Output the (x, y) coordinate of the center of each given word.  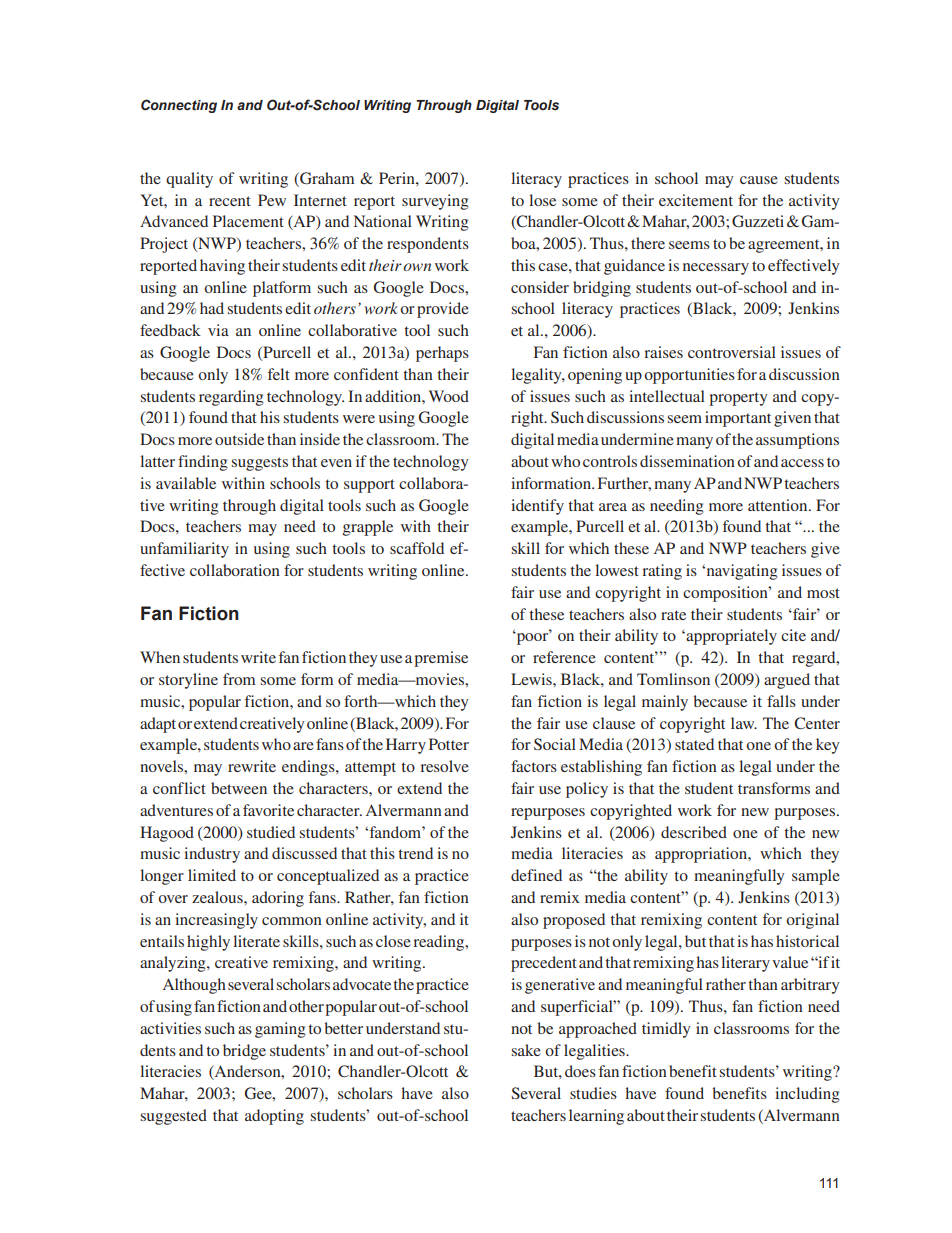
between (239, 788)
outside (239, 439)
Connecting (179, 106)
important (738, 419)
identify (537, 507)
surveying (435, 202)
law (744, 723)
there (648, 243)
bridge (244, 1052)
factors (534, 766)
